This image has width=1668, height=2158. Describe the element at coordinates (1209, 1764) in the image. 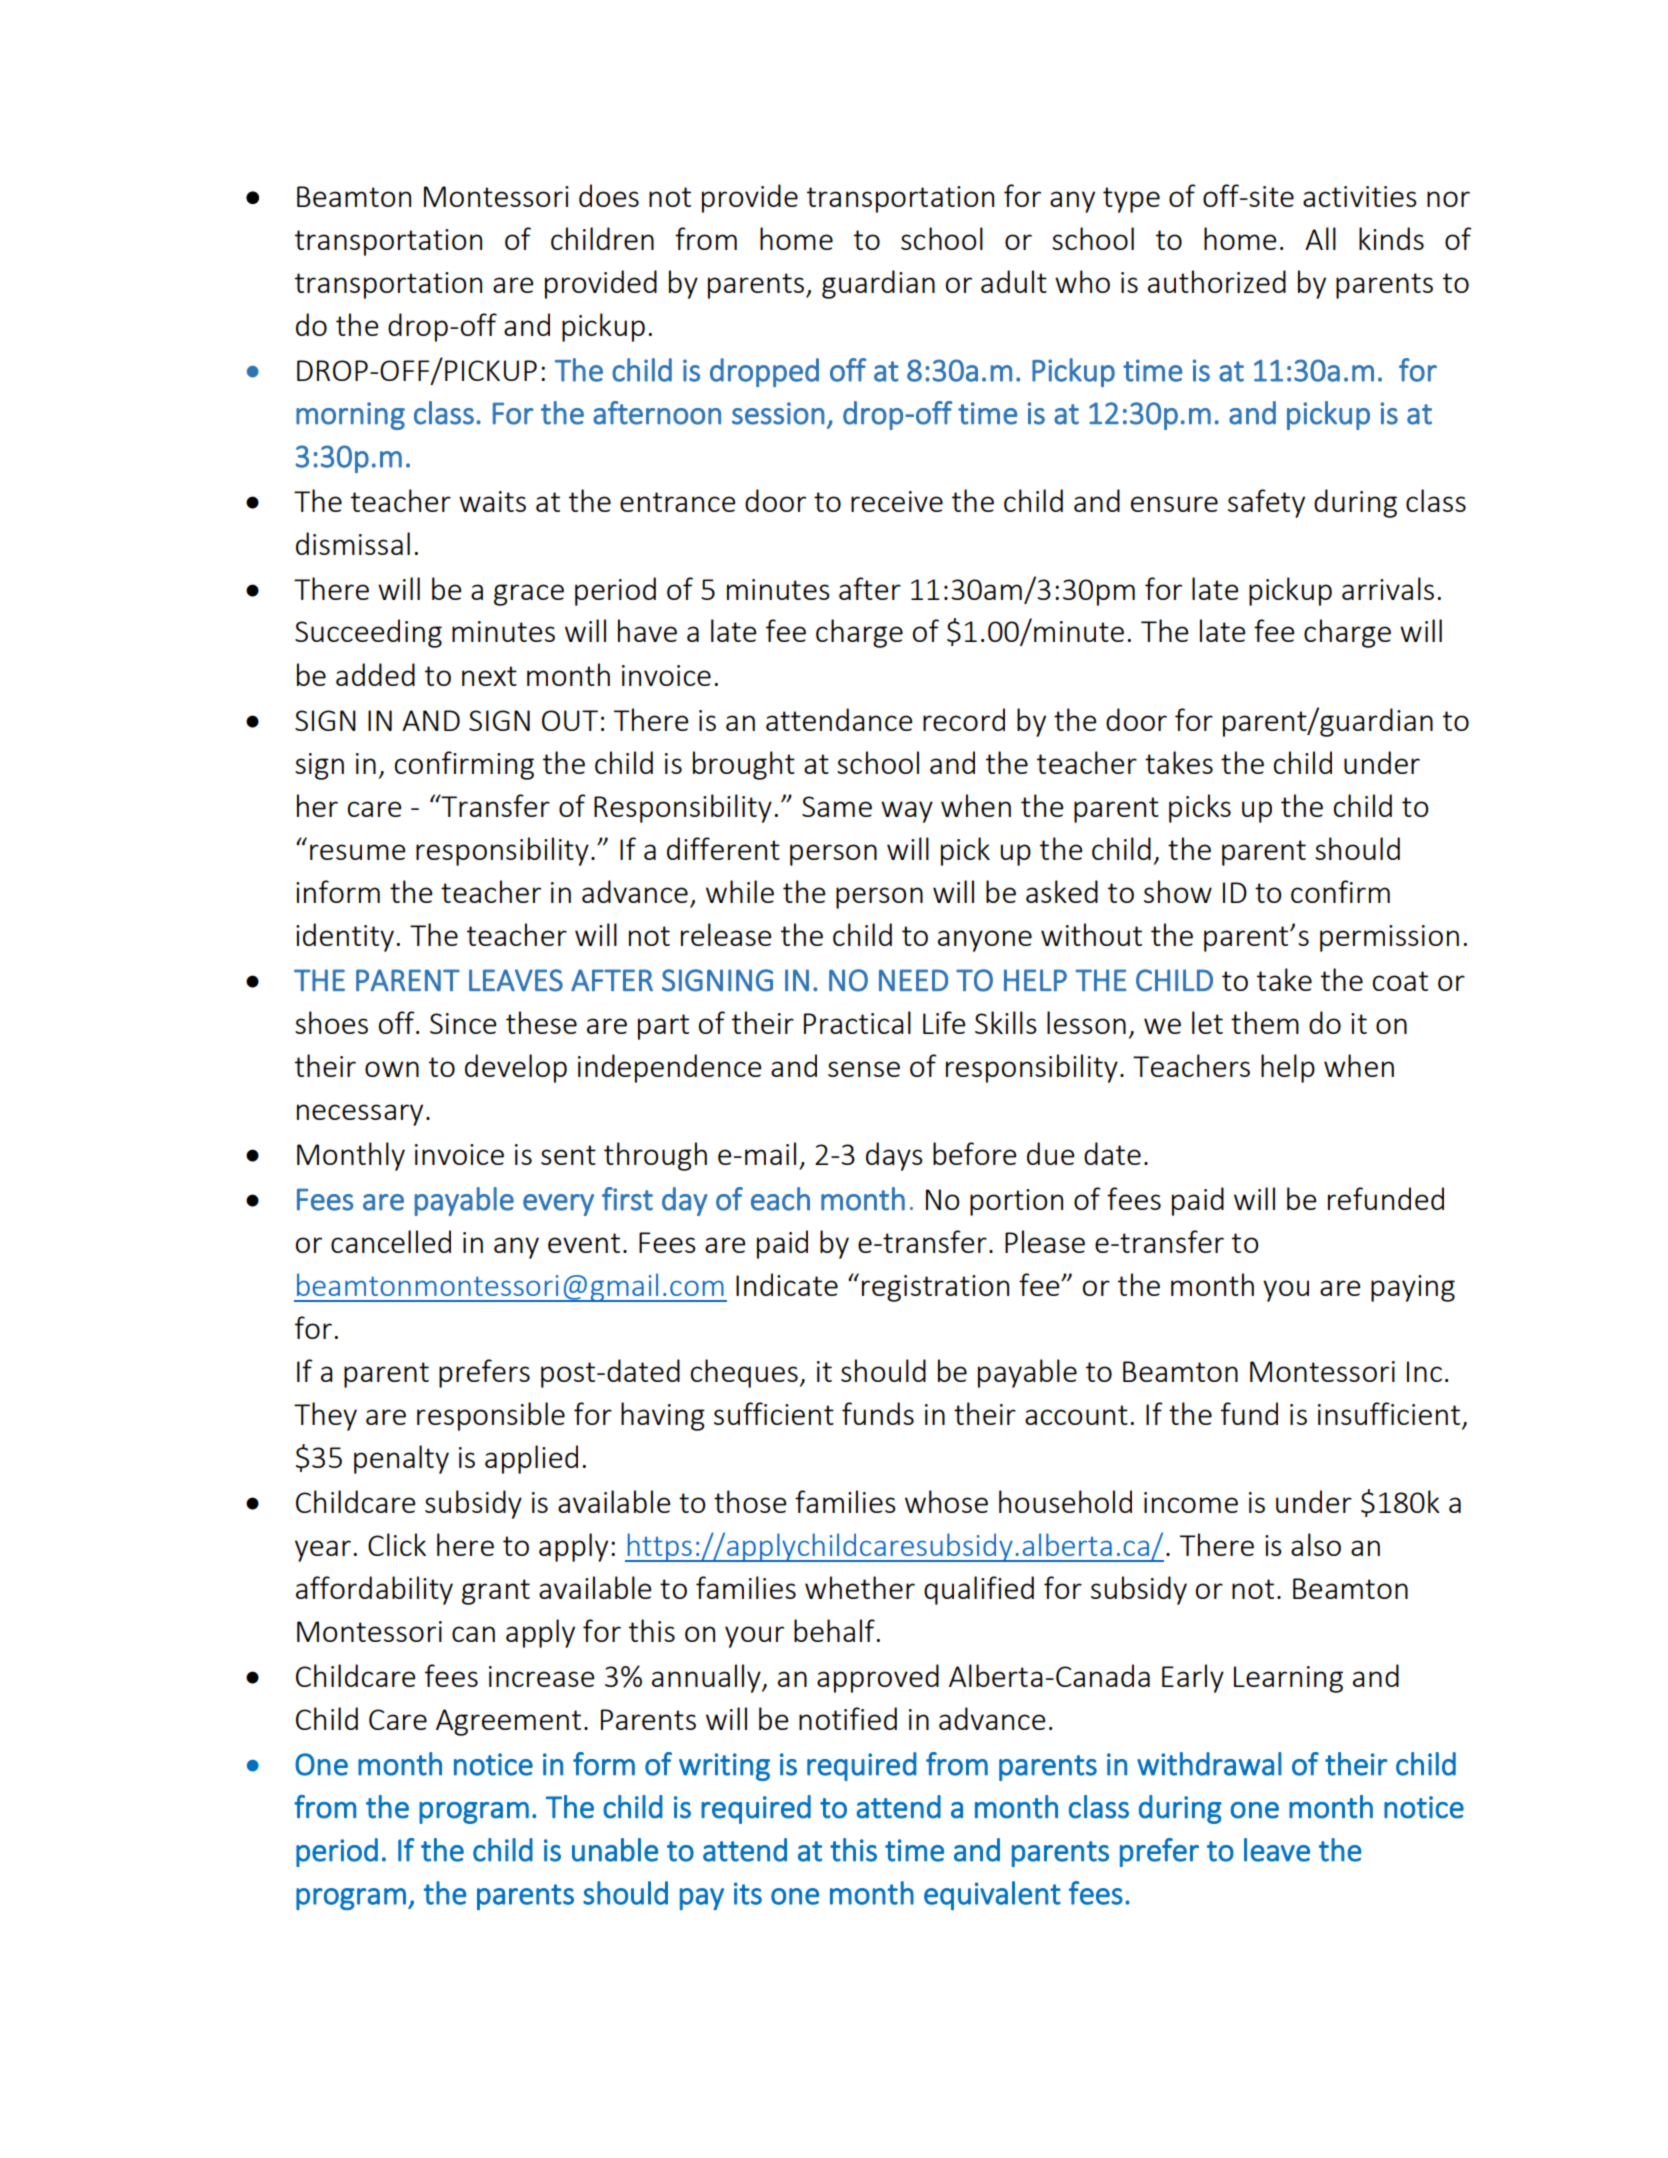

I see `withdrawal` at that location.
